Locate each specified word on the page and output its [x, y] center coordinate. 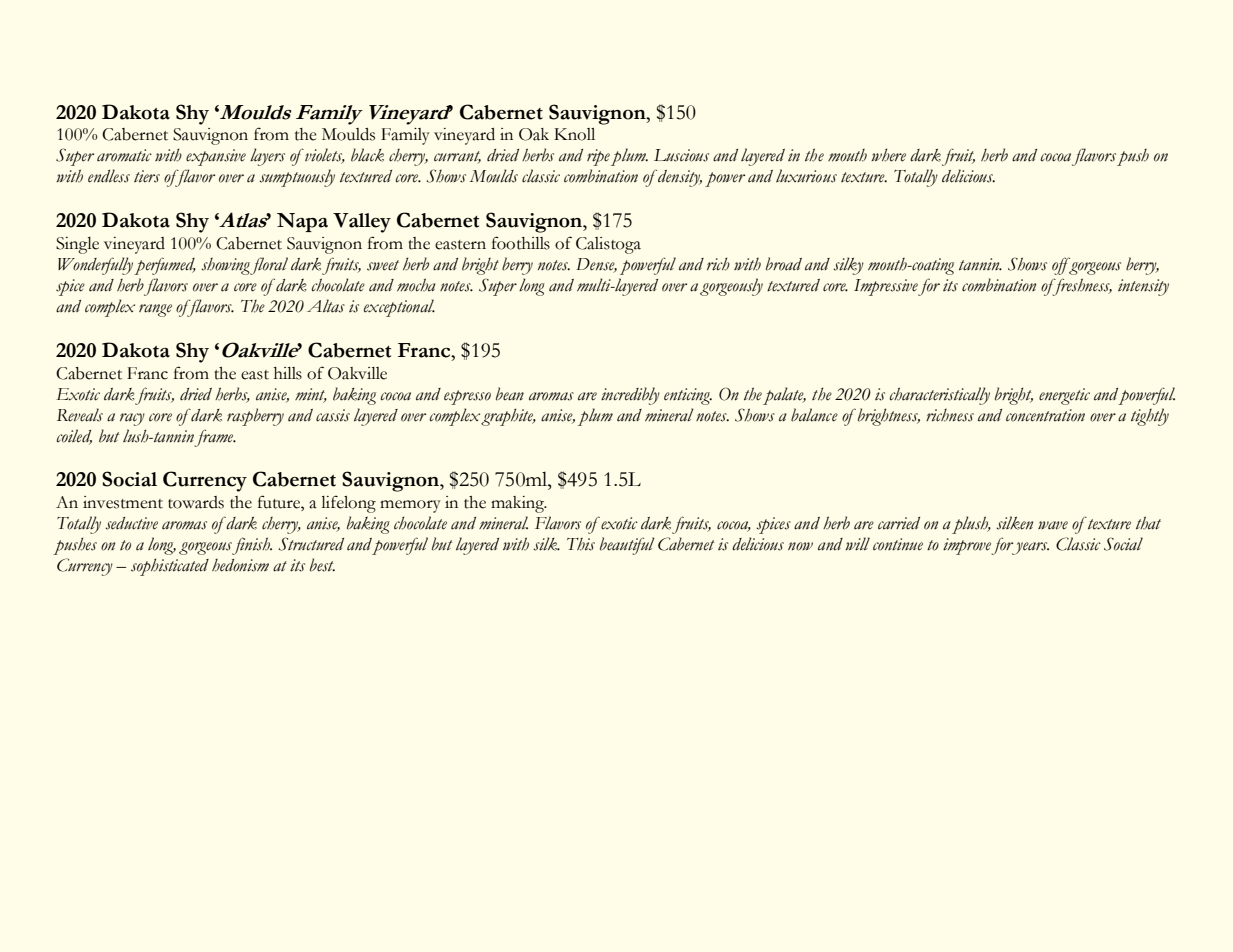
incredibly [630, 396]
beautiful [627, 546]
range [155, 310]
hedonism [240, 565]
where [888, 155]
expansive [216, 157]
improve [967, 546]
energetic [1064, 396]
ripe [598, 157]
